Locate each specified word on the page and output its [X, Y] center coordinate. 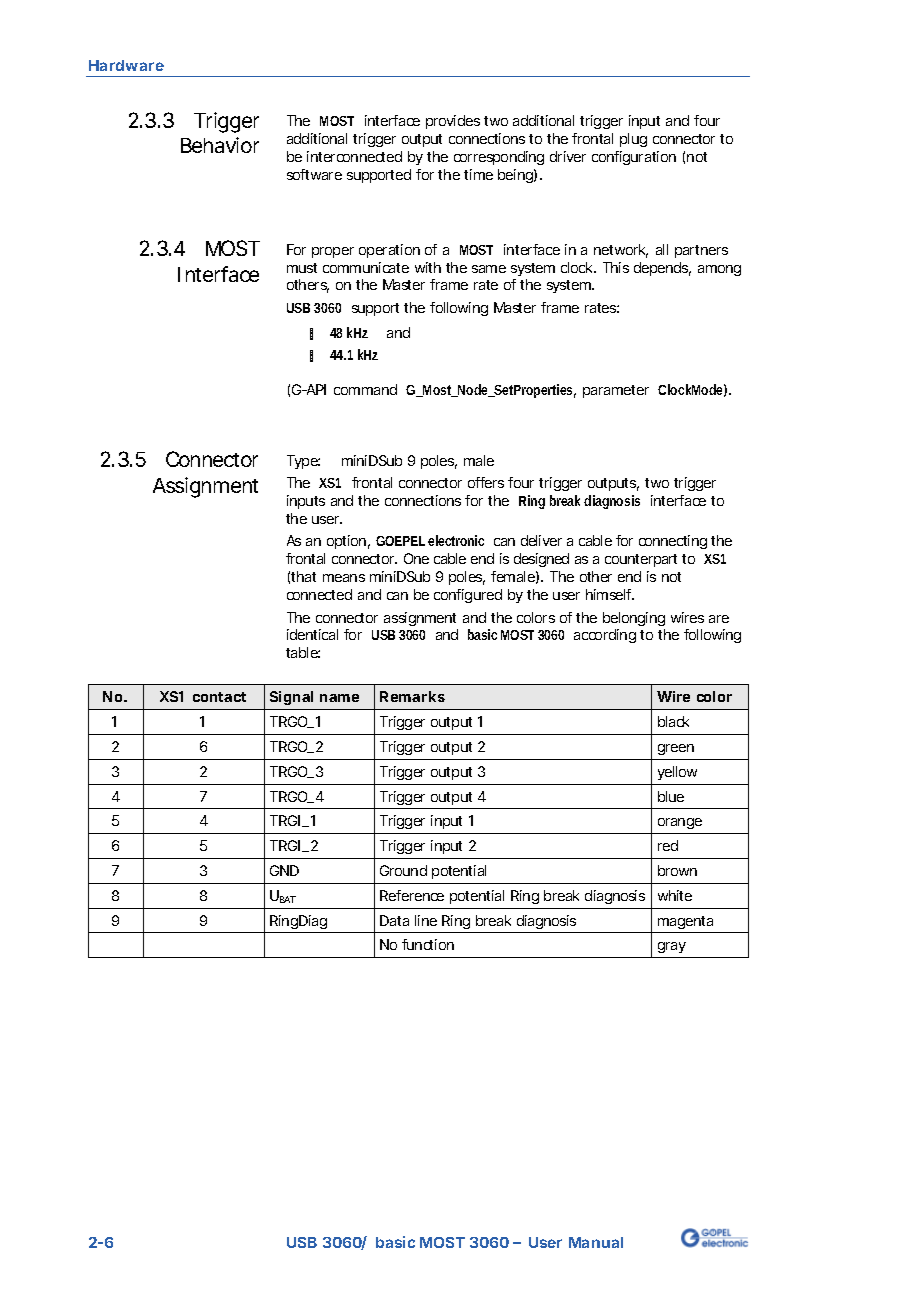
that [303, 576]
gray [672, 947]
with [428, 267]
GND [284, 870]
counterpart [641, 560]
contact [219, 697]
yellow [677, 773]
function [428, 944]
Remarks [412, 696]
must [302, 268]
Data [394, 920]
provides [453, 122]
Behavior [220, 145]
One [416, 558]
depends [662, 269]
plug [633, 140]
